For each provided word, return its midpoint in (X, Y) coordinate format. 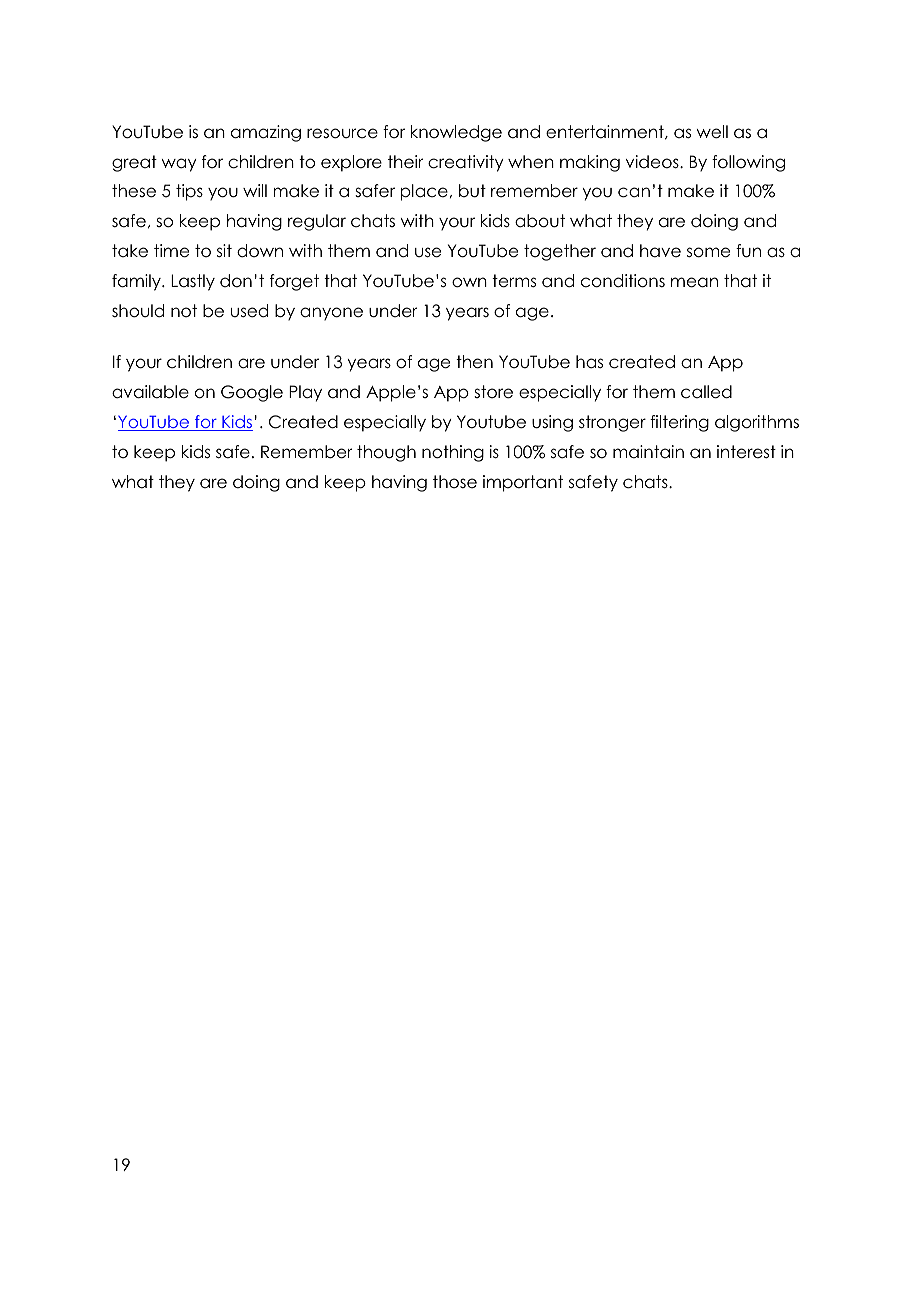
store (493, 392)
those (455, 482)
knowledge (456, 133)
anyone (331, 314)
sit (224, 251)
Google (252, 393)
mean (694, 282)
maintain (648, 452)
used (249, 311)
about (540, 221)
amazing (266, 133)
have (660, 251)
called (706, 392)
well (712, 132)
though (386, 453)
